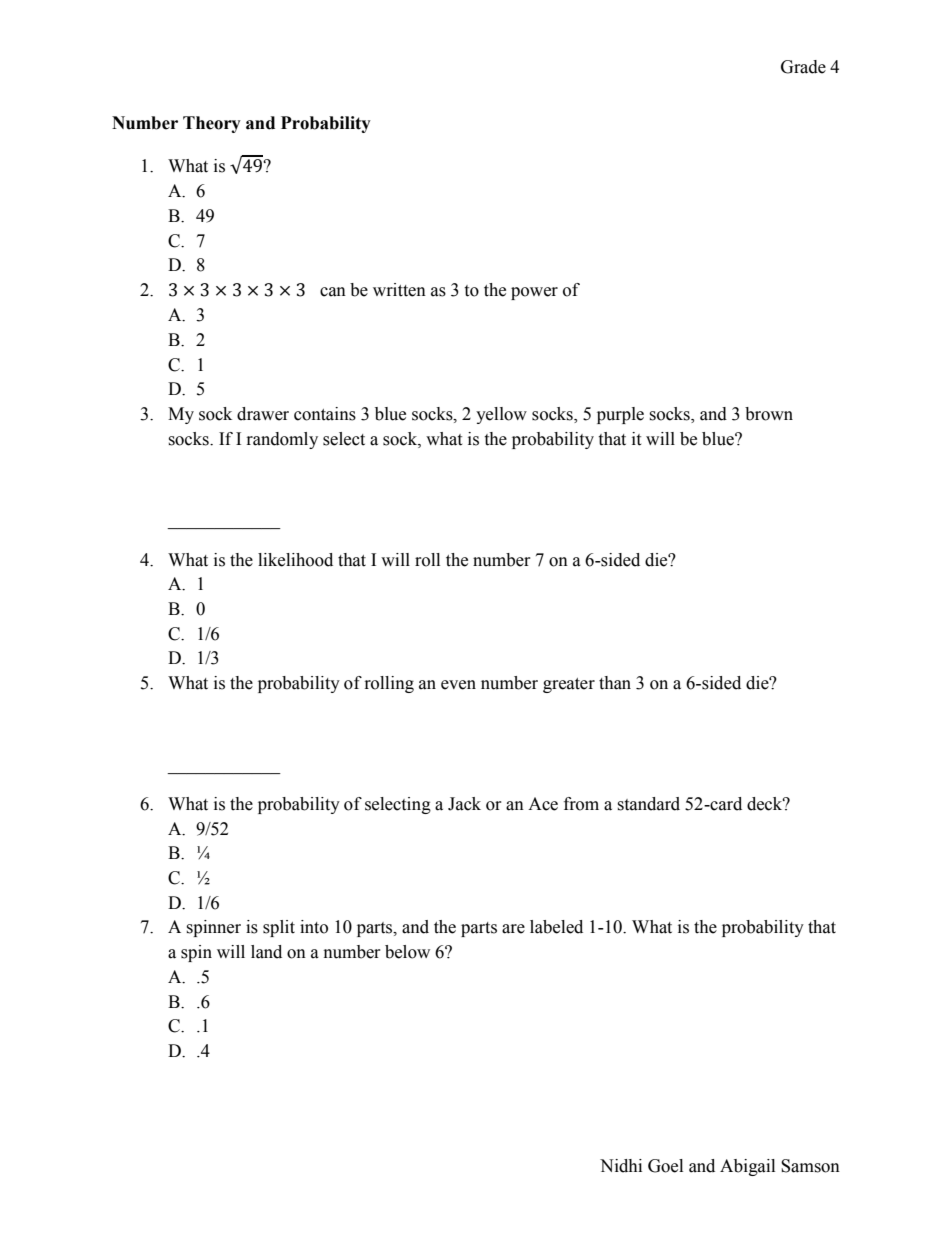  What do you see at coordinates (648, 804) in the document?
I see `standard` at bounding box center [648, 804].
